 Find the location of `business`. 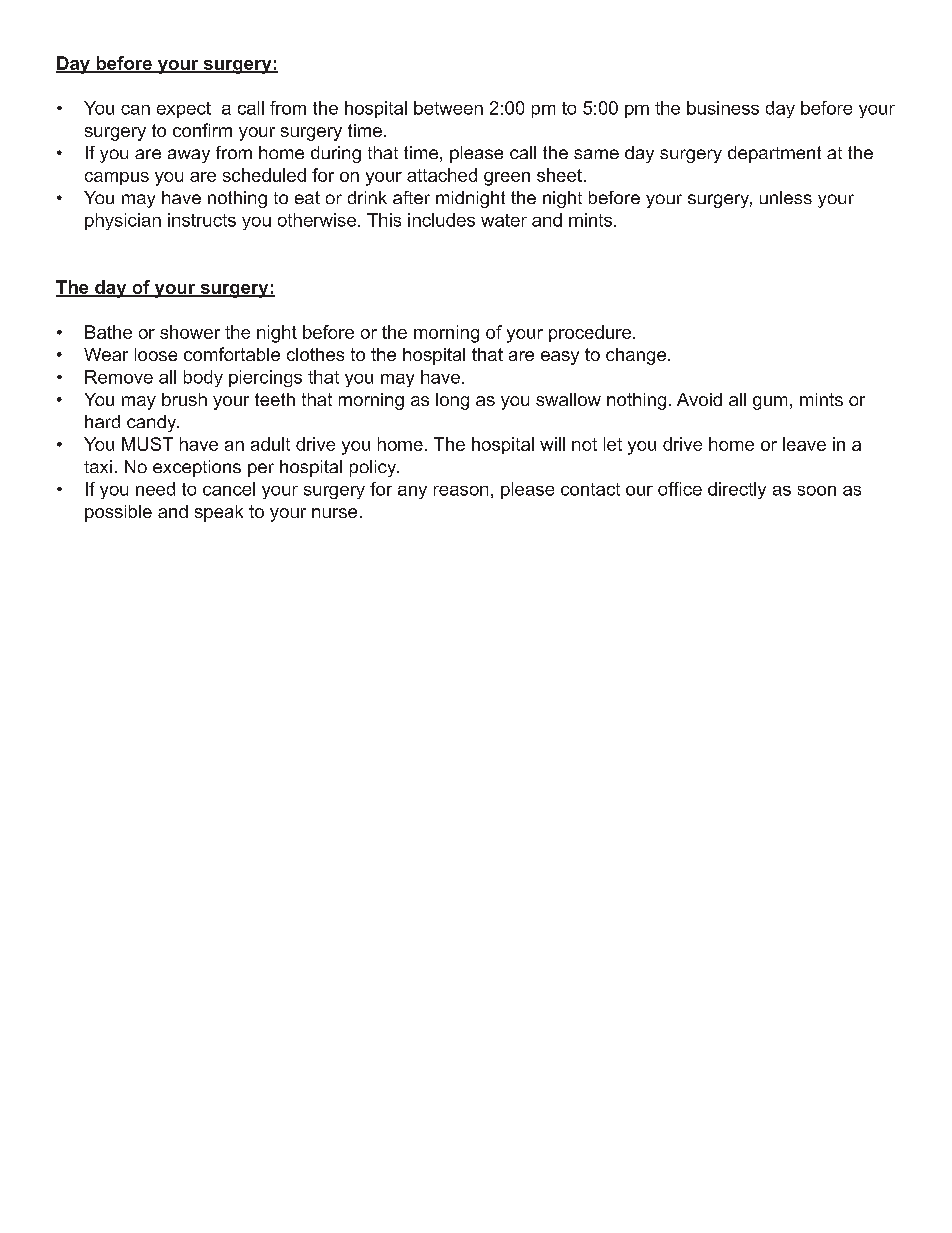

business is located at coordinates (723, 108).
